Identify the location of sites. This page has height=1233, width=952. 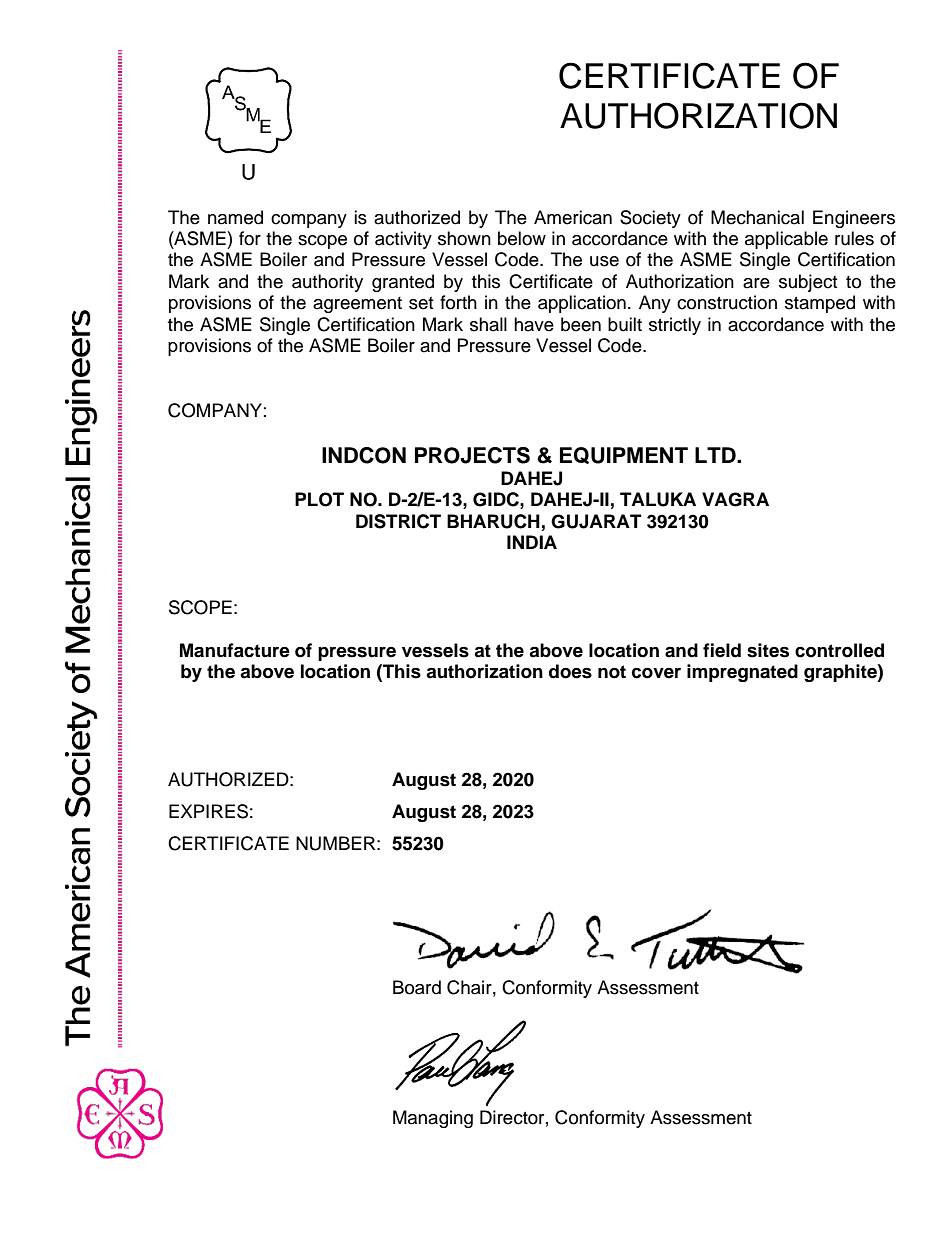
(768, 650).
